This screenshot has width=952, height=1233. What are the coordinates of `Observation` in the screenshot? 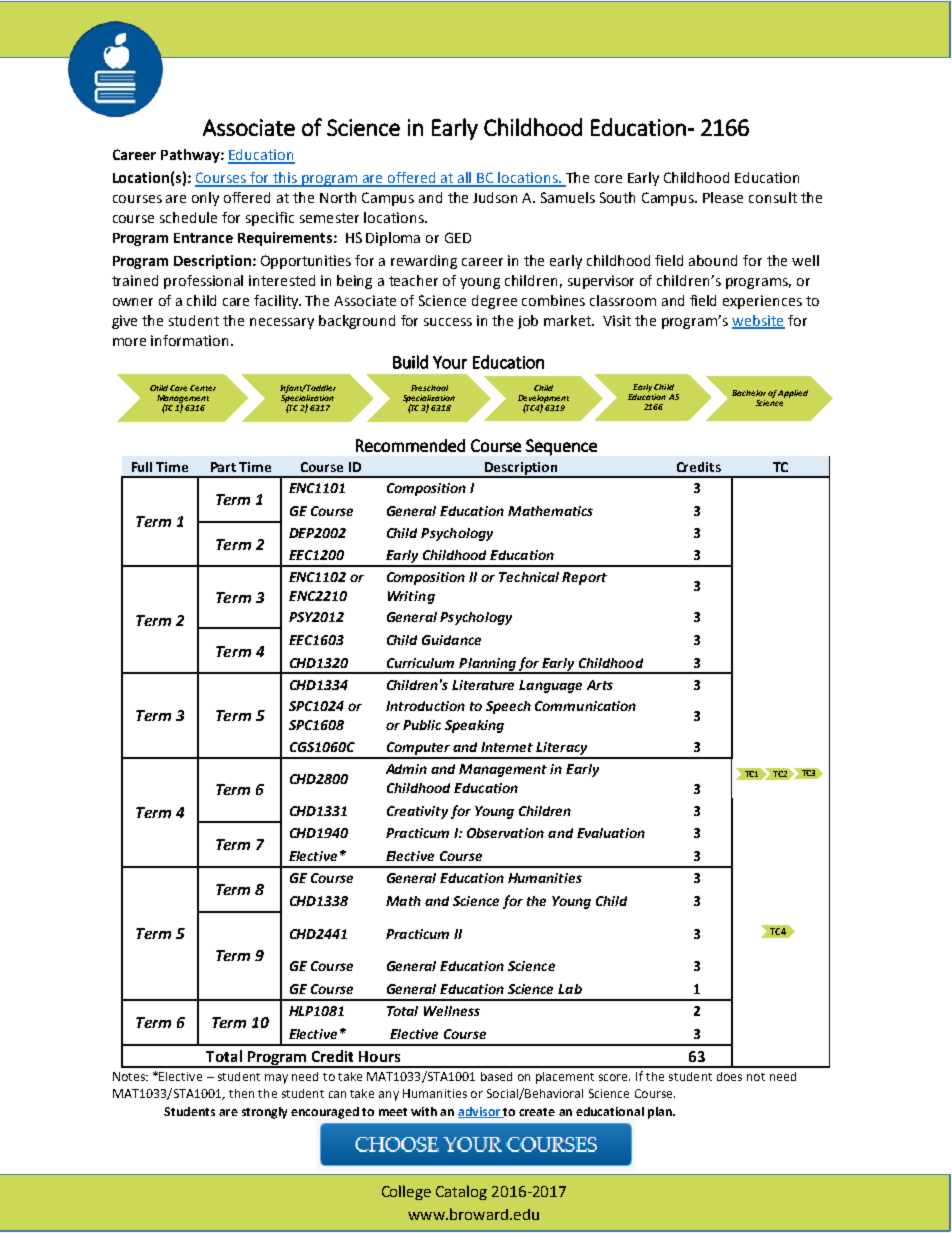 It's located at (505, 833).
